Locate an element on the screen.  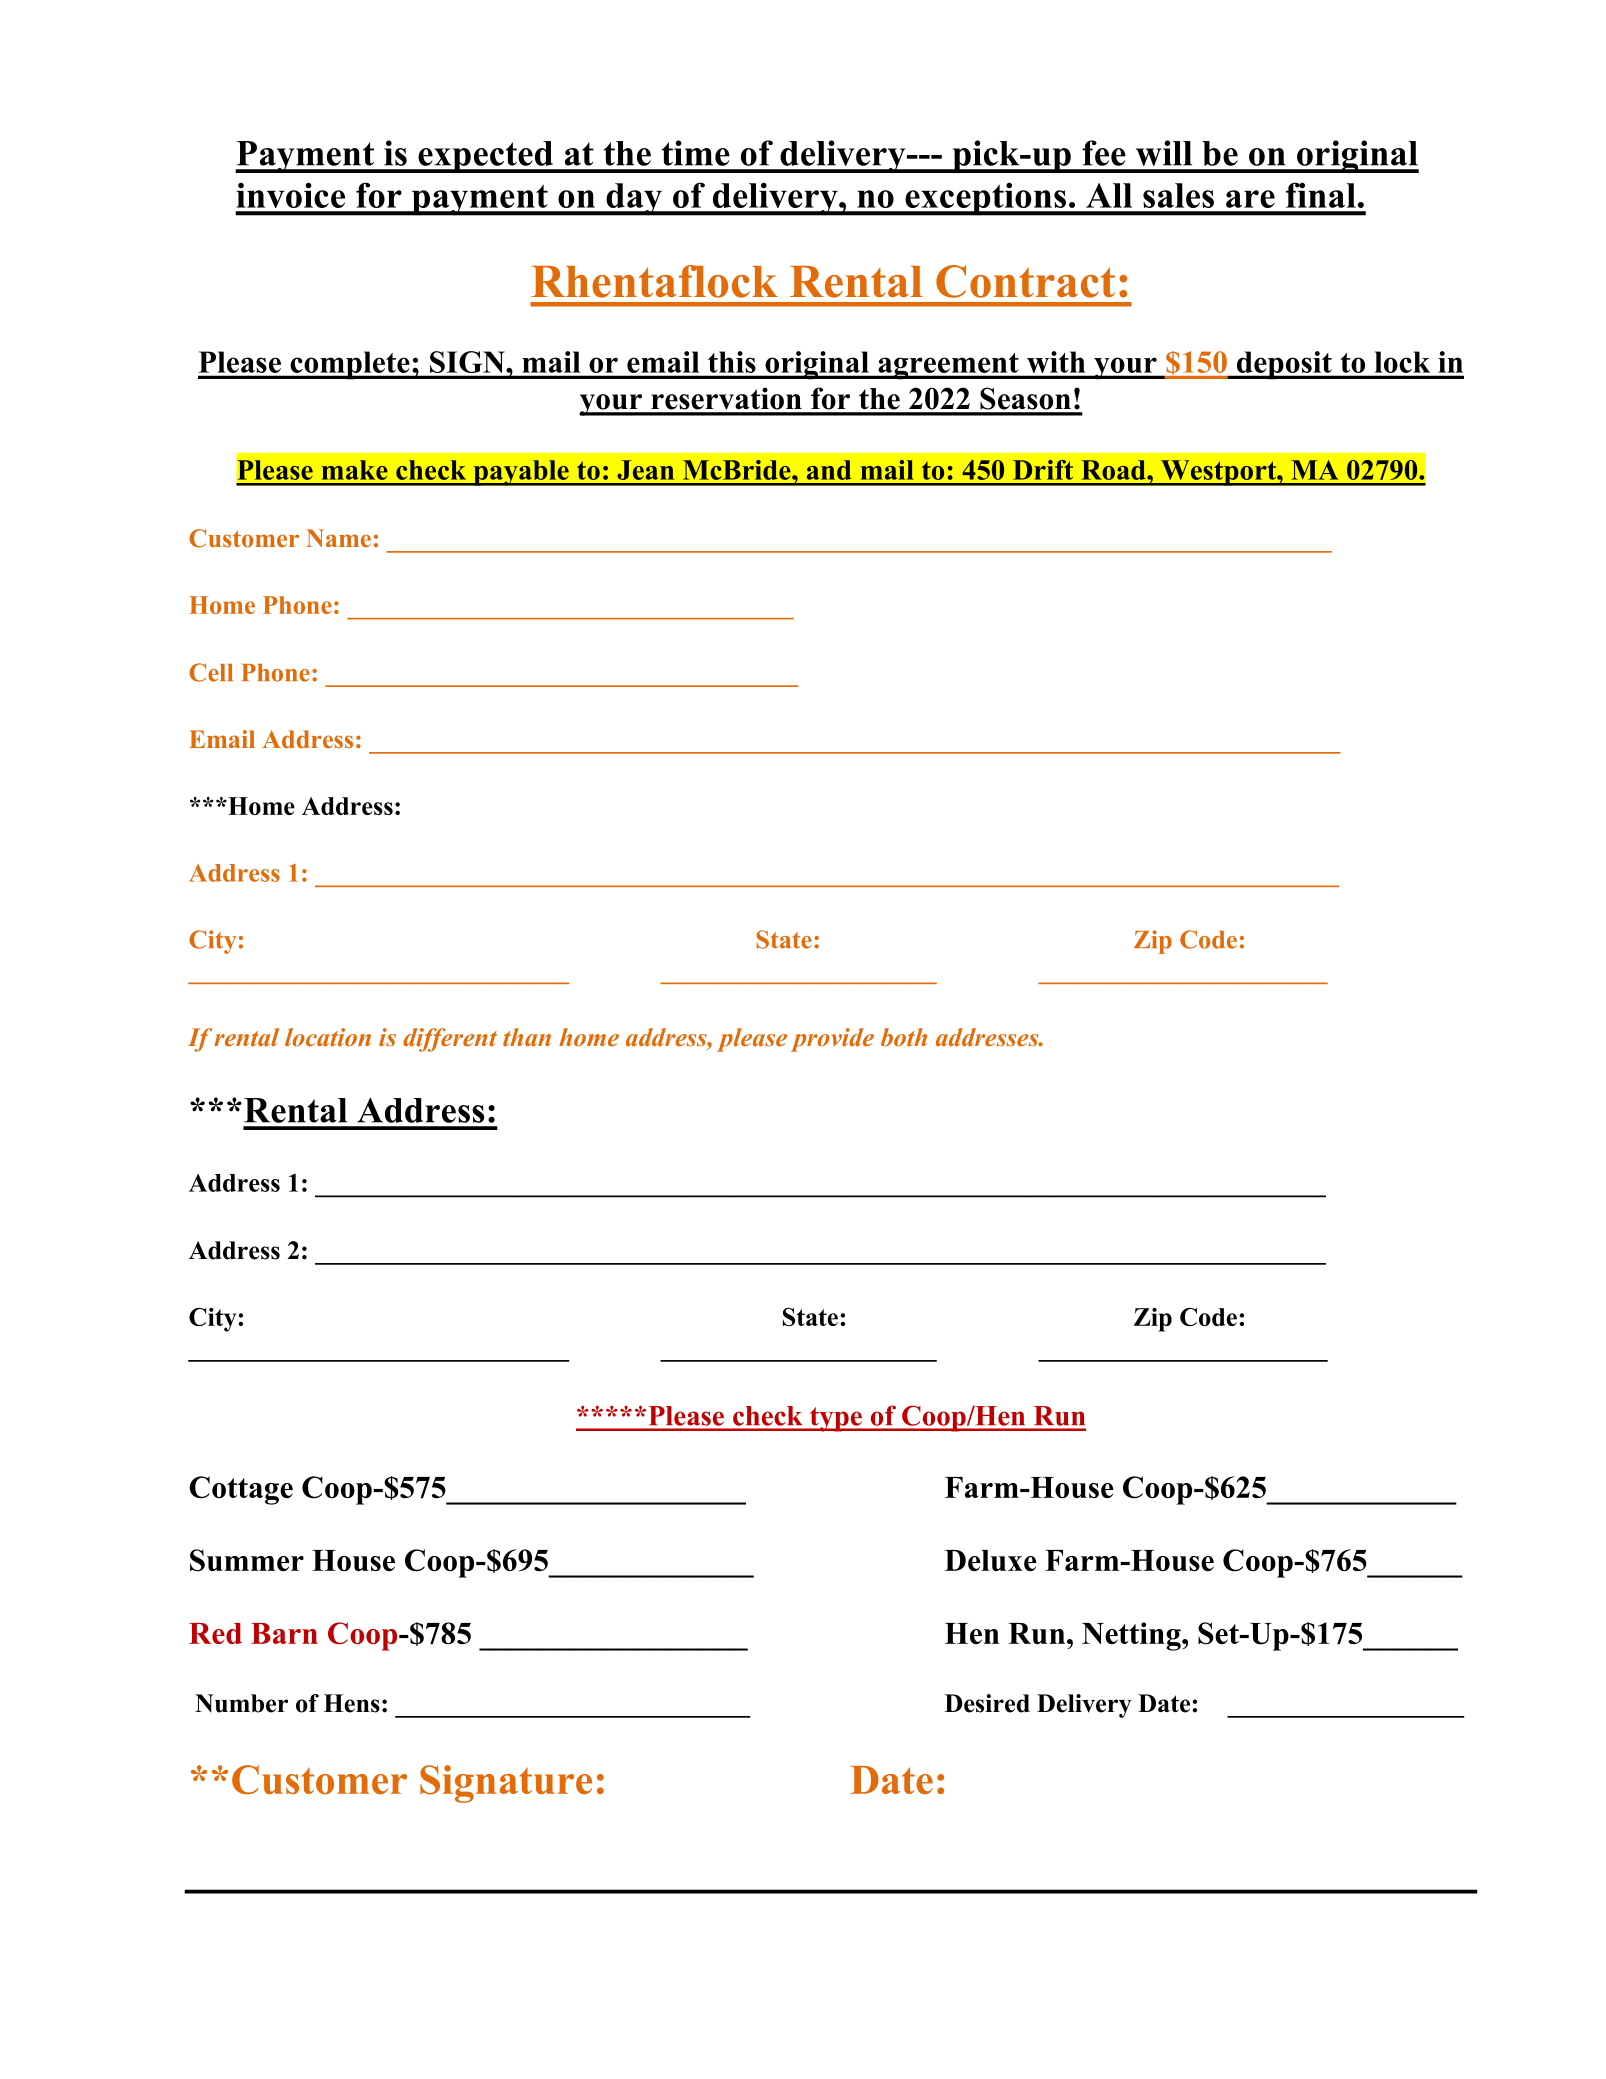
location is located at coordinates (328, 1037).
